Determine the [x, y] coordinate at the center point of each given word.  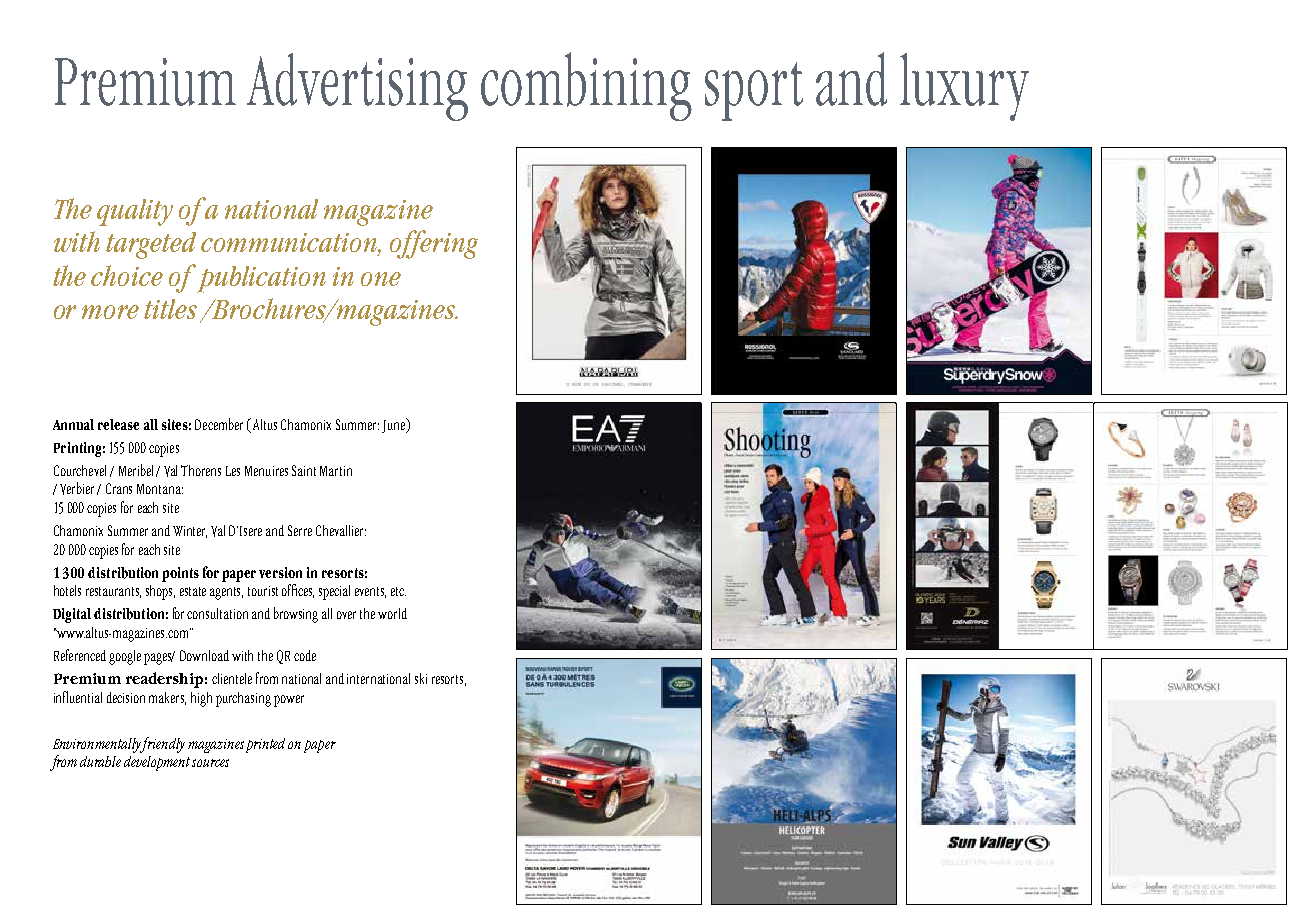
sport [754, 91]
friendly [161, 745]
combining [586, 86]
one [381, 279]
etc [398, 591]
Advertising [357, 87]
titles [170, 309]
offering [434, 244]
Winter [190, 532]
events [370, 592]
